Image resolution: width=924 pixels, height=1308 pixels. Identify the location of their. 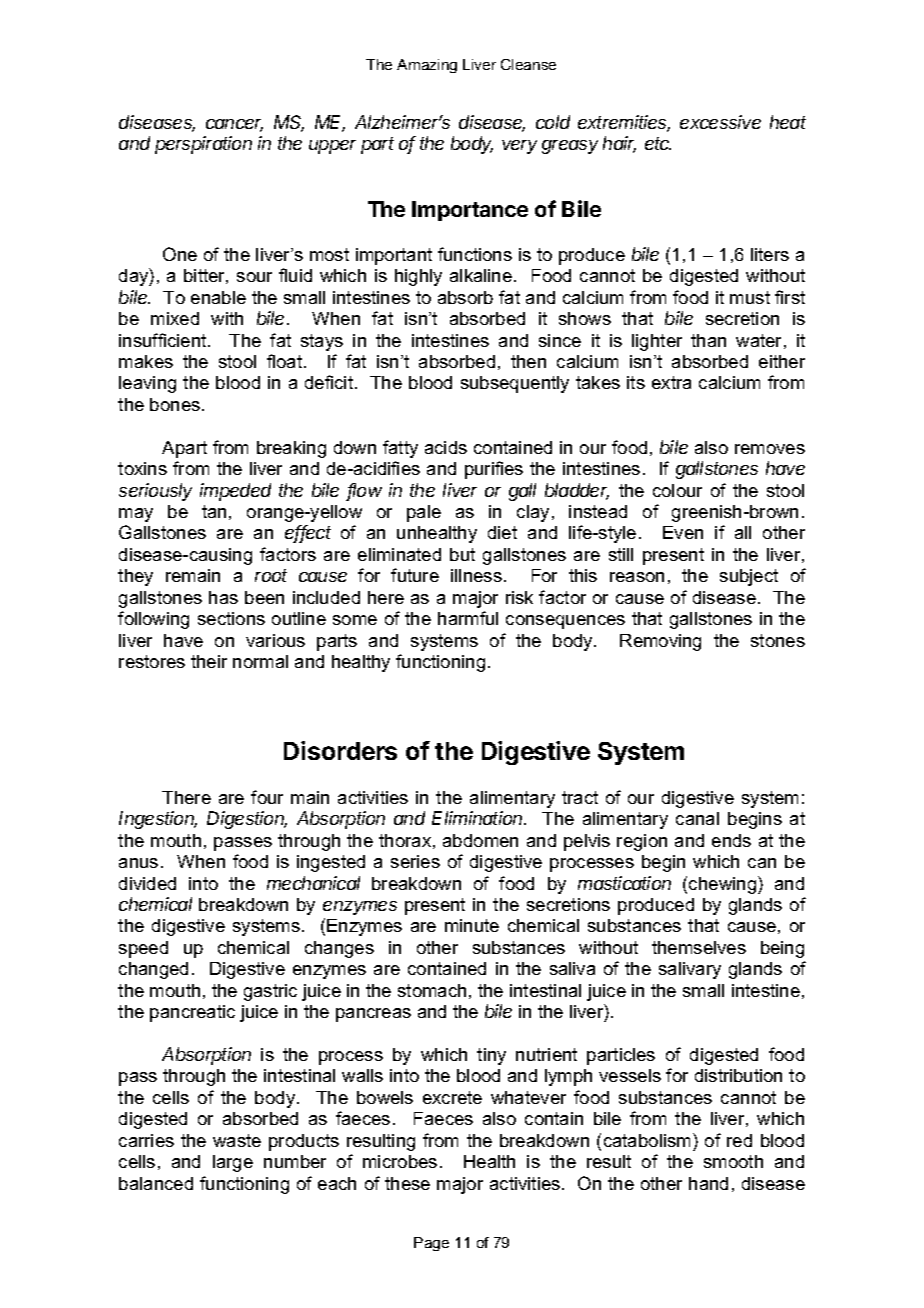
(209, 661).
